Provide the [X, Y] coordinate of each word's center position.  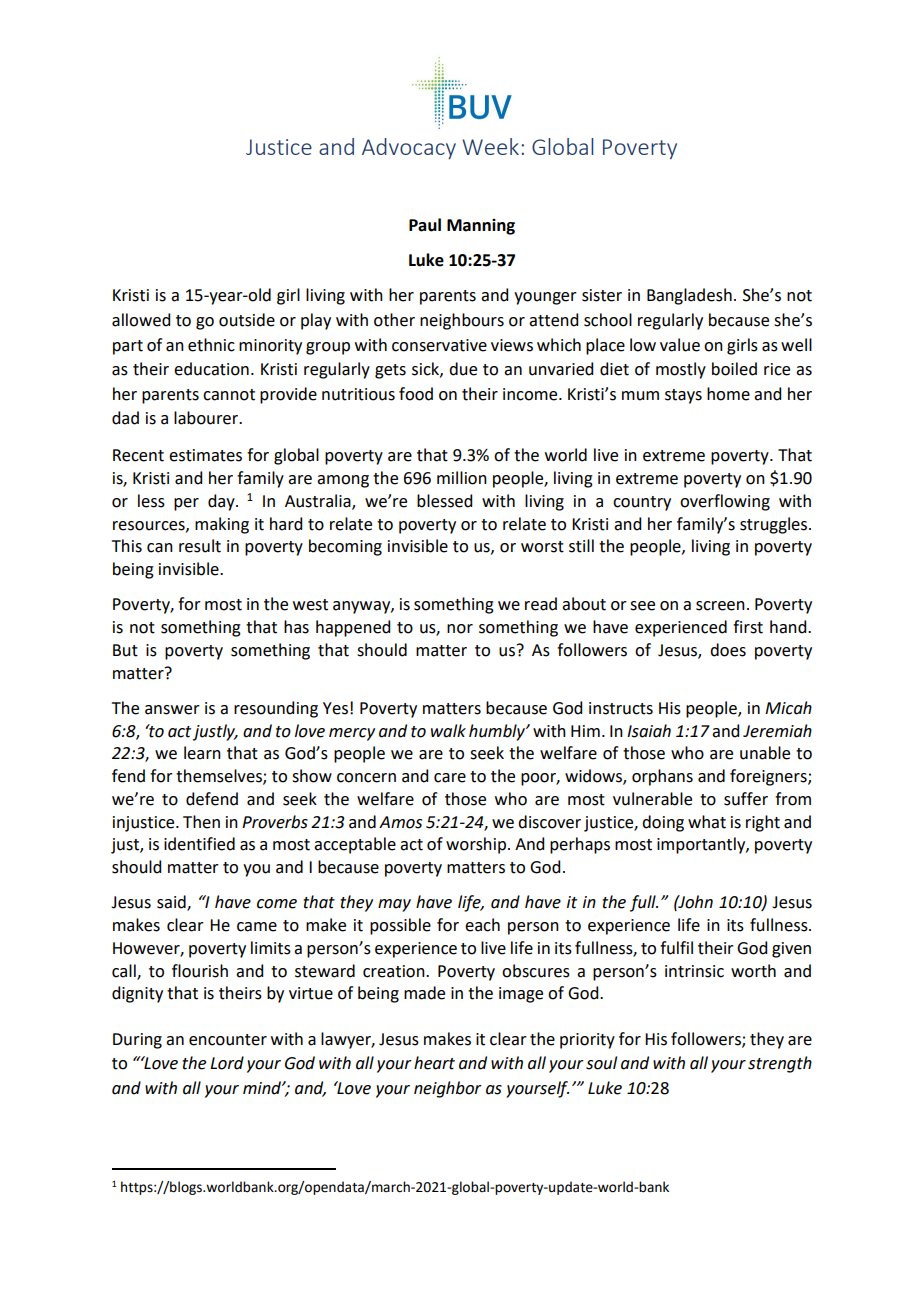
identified [199, 844]
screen [720, 606]
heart [434, 1063]
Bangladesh [689, 296]
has [296, 627]
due [463, 369]
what [707, 822]
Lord [227, 1063]
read [541, 604]
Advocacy [409, 148]
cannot [229, 395]
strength [780, 1064]
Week [490, 146]
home [728, 394]
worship [476, 845]
